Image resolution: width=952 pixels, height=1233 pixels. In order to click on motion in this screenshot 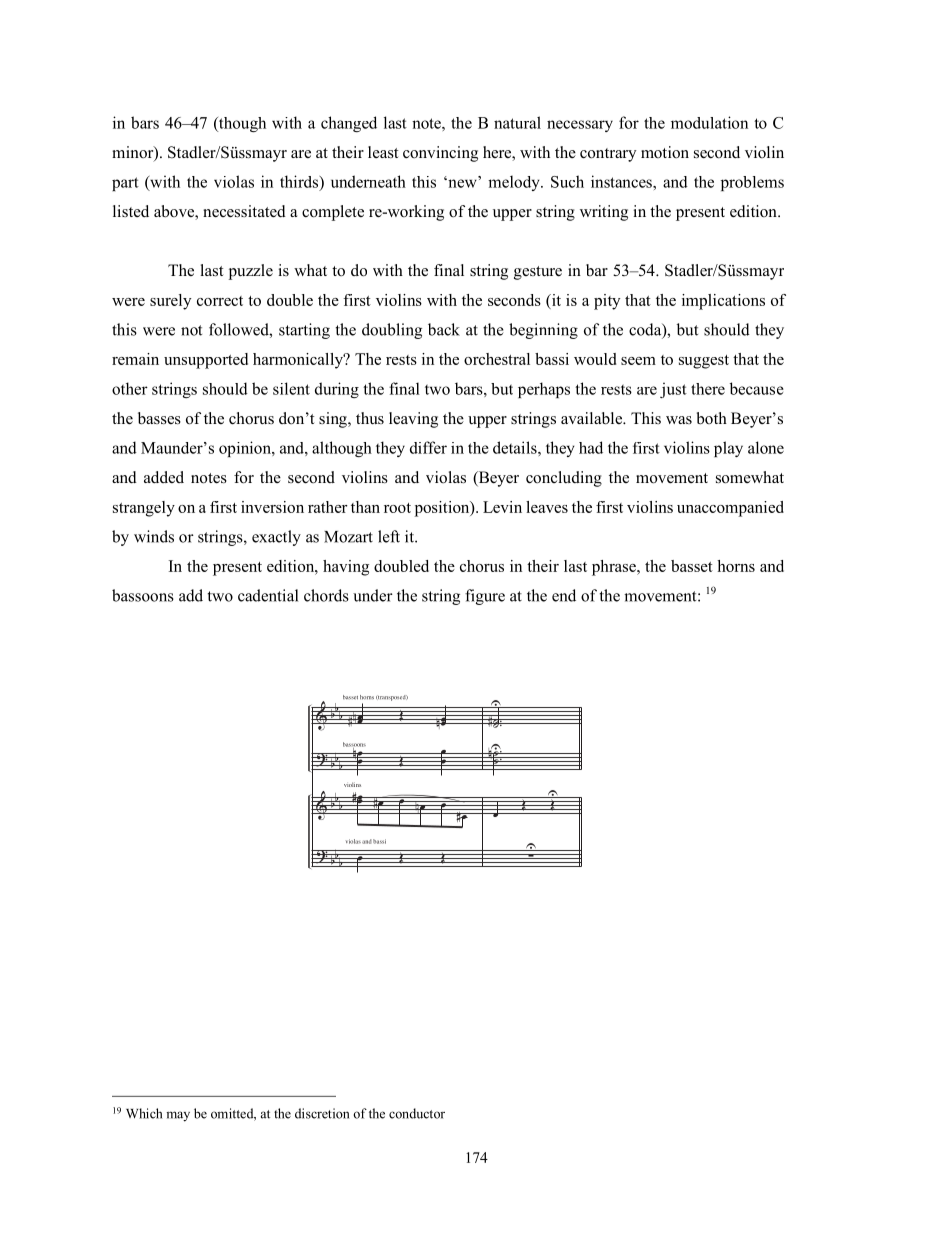, I will do `click(665, 152)`.
